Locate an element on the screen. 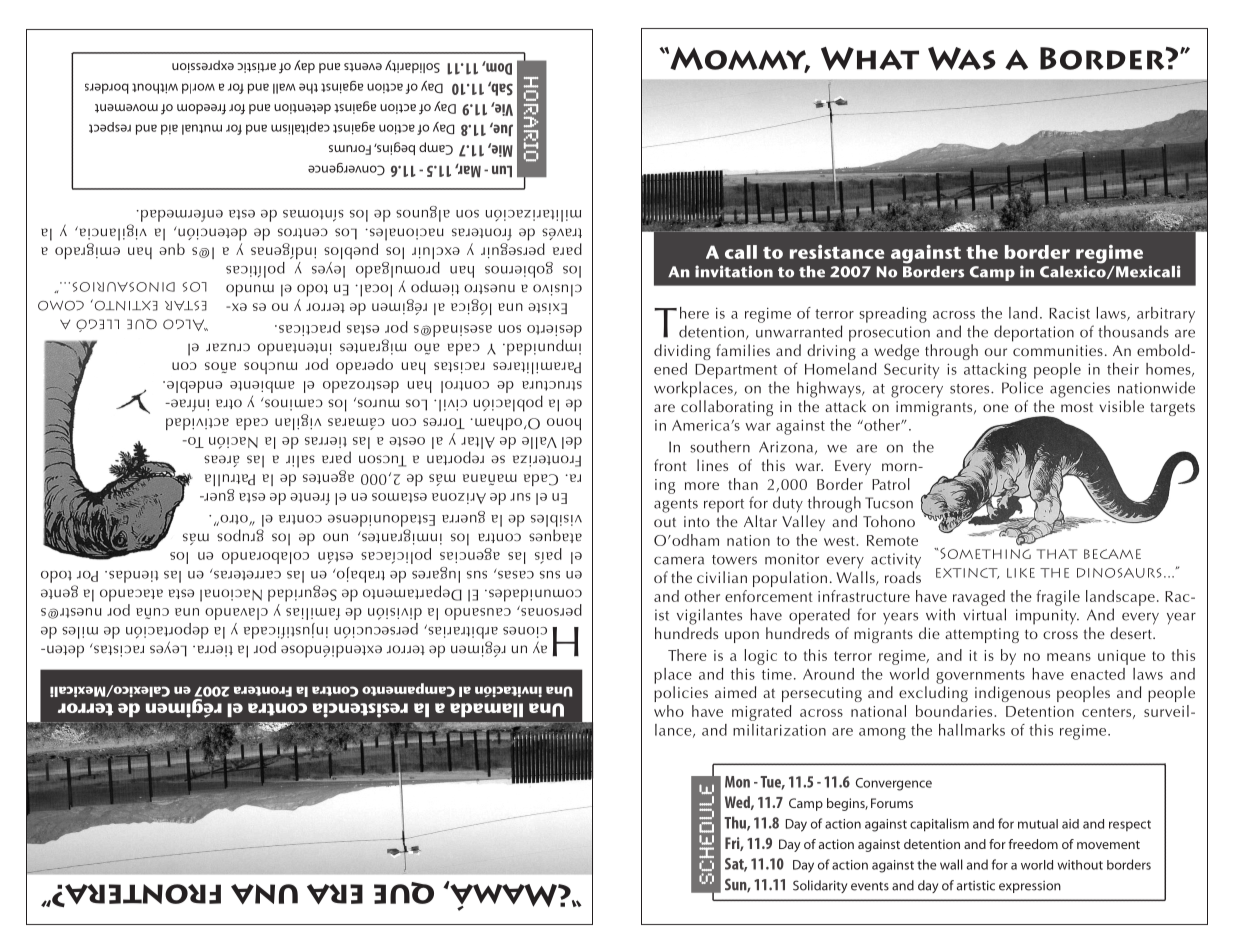  arbitrary is located at coordinates (1166, 315).
